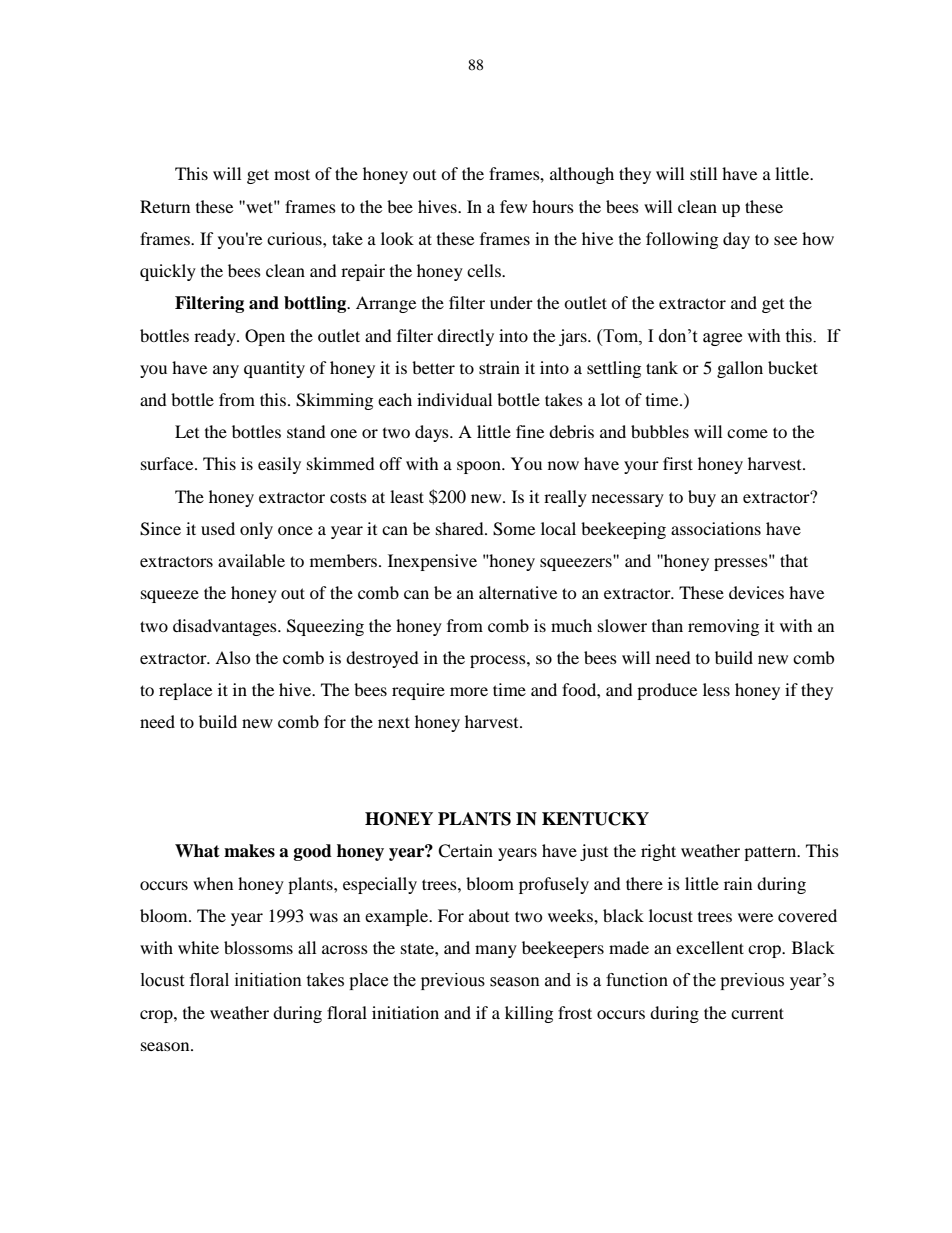 This page has height=1233, width=952. What do you see at coordinates (757, 1013) in the page?
I see `current` at bounding box center [757, 1013].
